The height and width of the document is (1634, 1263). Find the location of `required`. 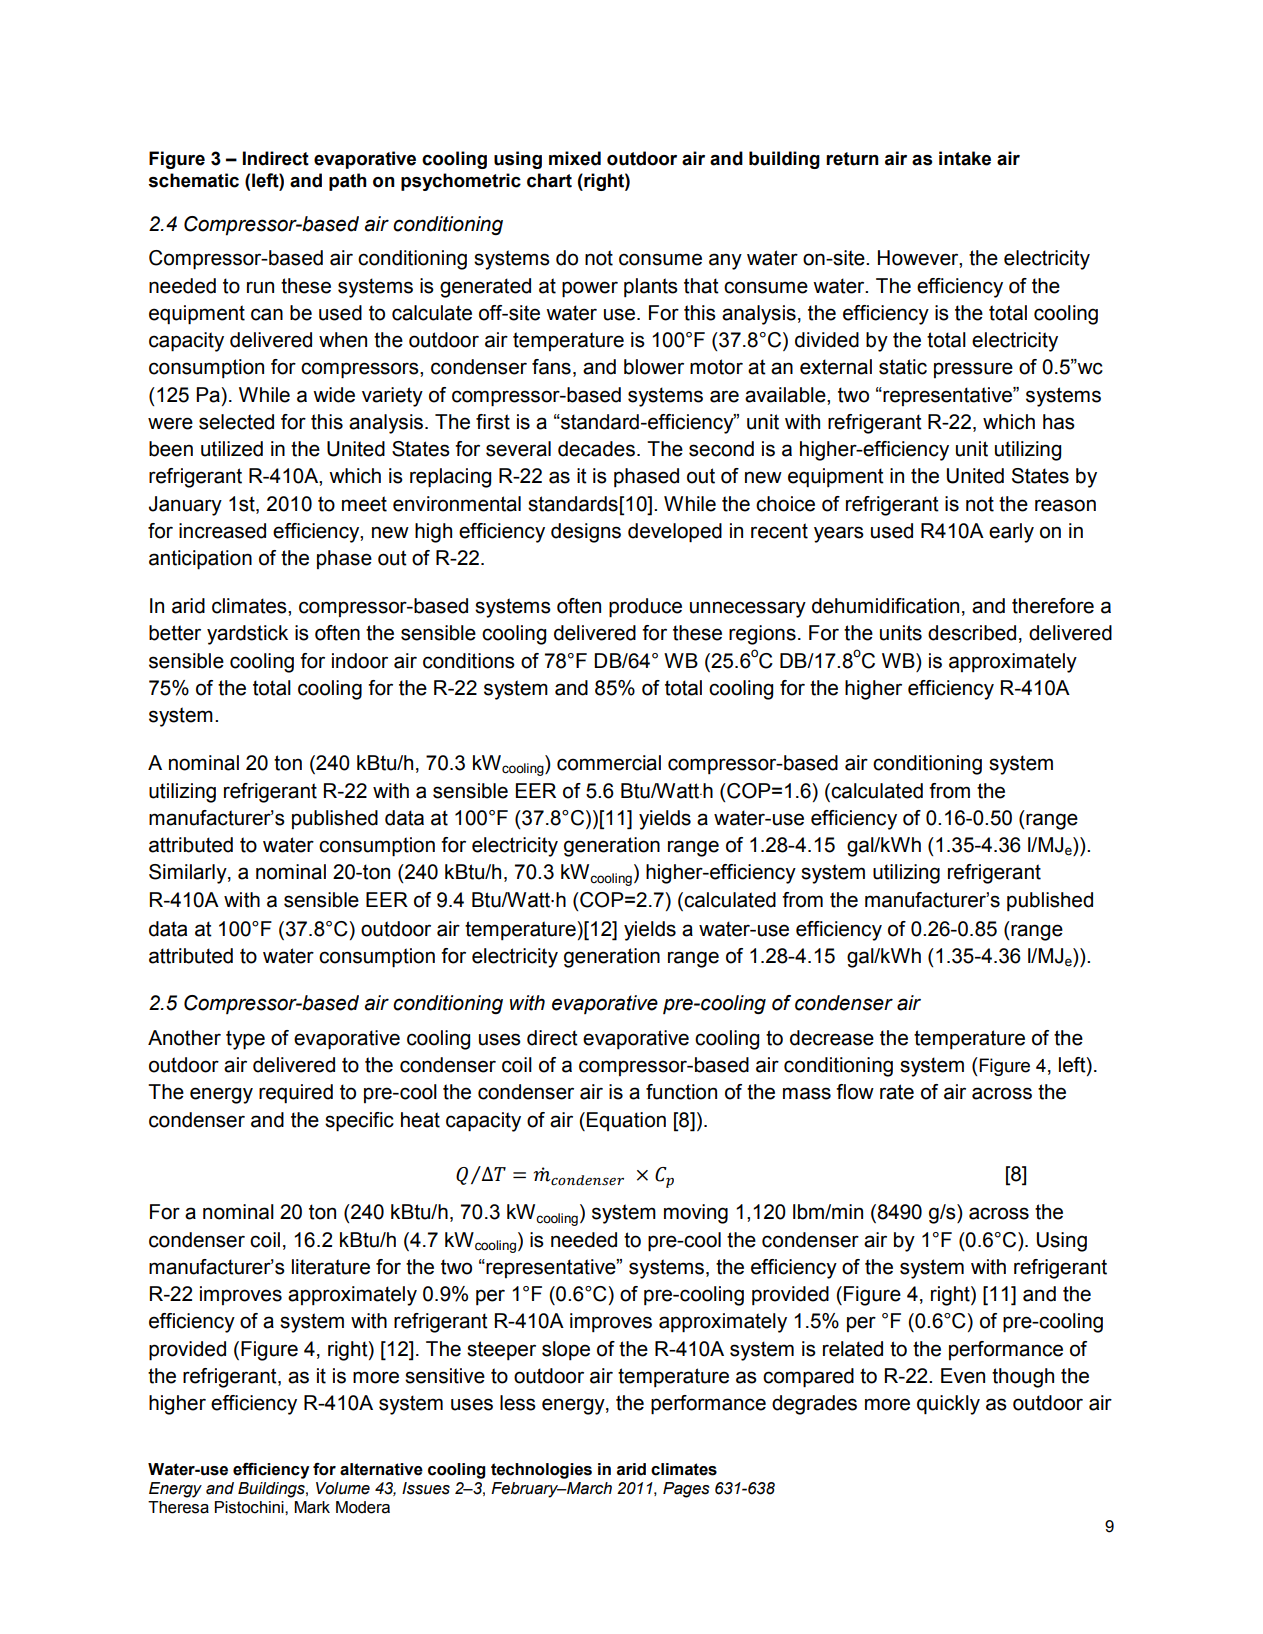

required is located at coordinates (296, 1094).
